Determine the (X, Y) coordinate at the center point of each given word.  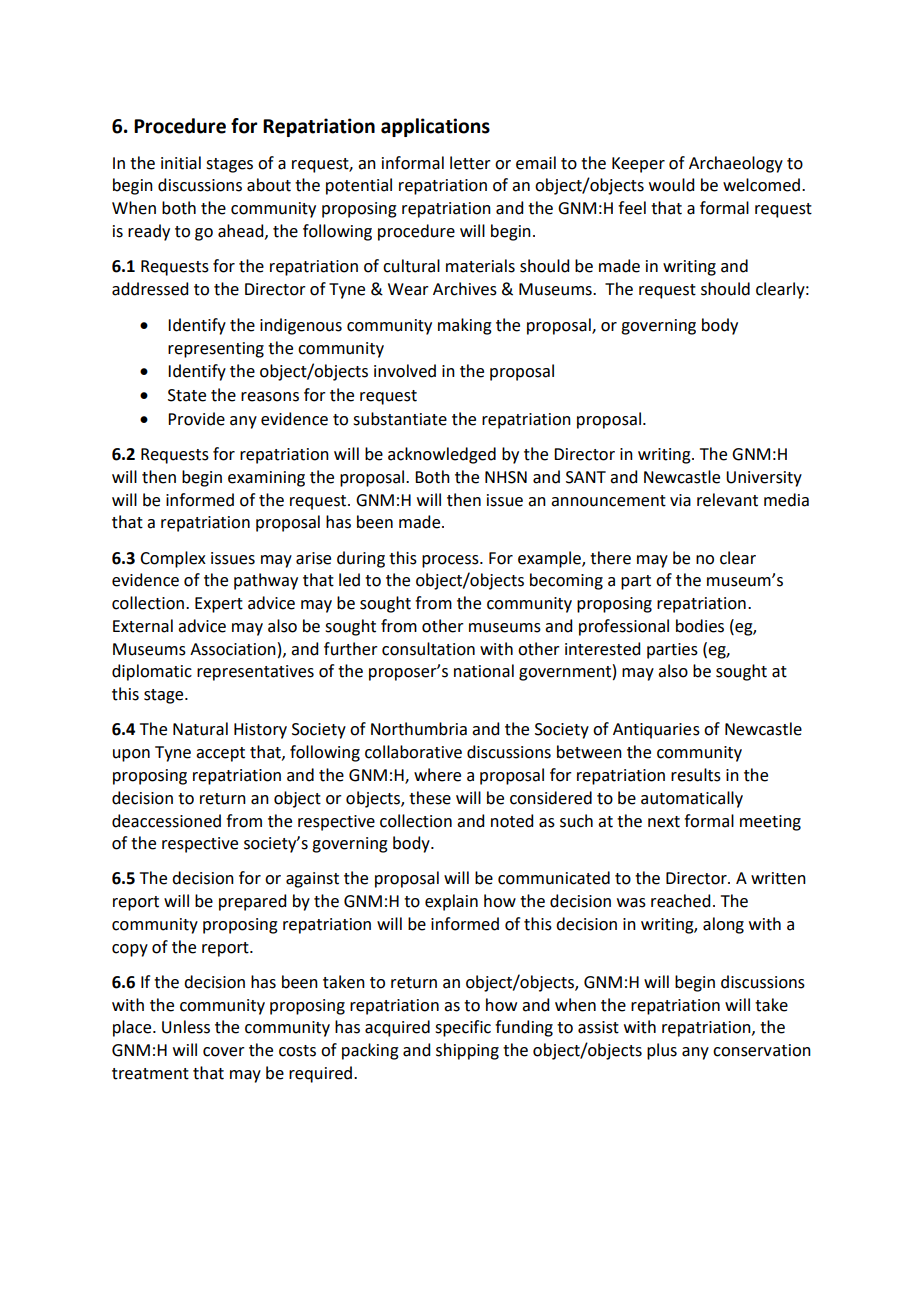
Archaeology (736, 164)
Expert (219, 605)
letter (470, 163)
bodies (700, 626)
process (451, 561)
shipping (467, 1051)
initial (181, 163)
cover (224, 1052)
